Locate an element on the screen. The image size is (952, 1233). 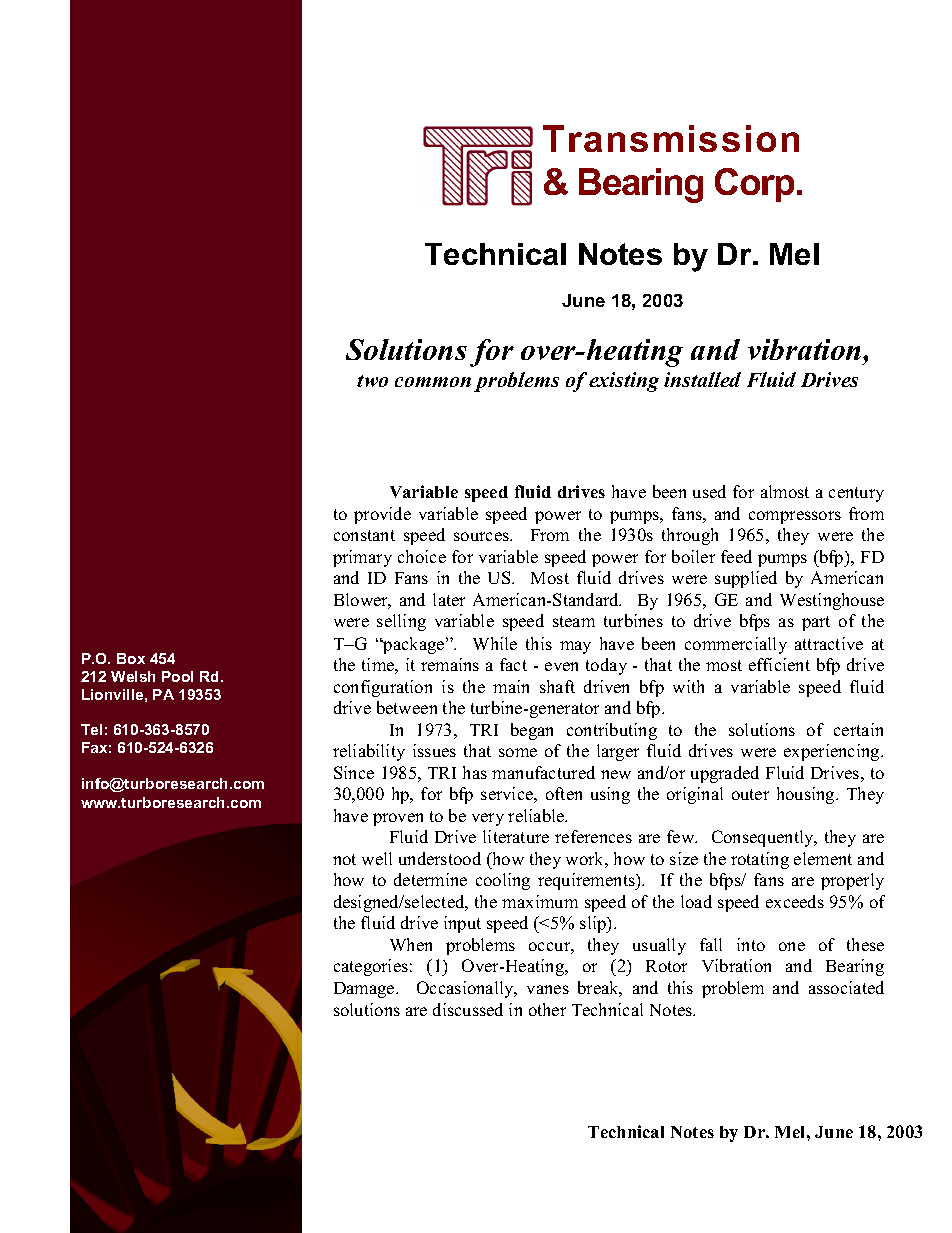
installed is located at coordinates (702, 379).
